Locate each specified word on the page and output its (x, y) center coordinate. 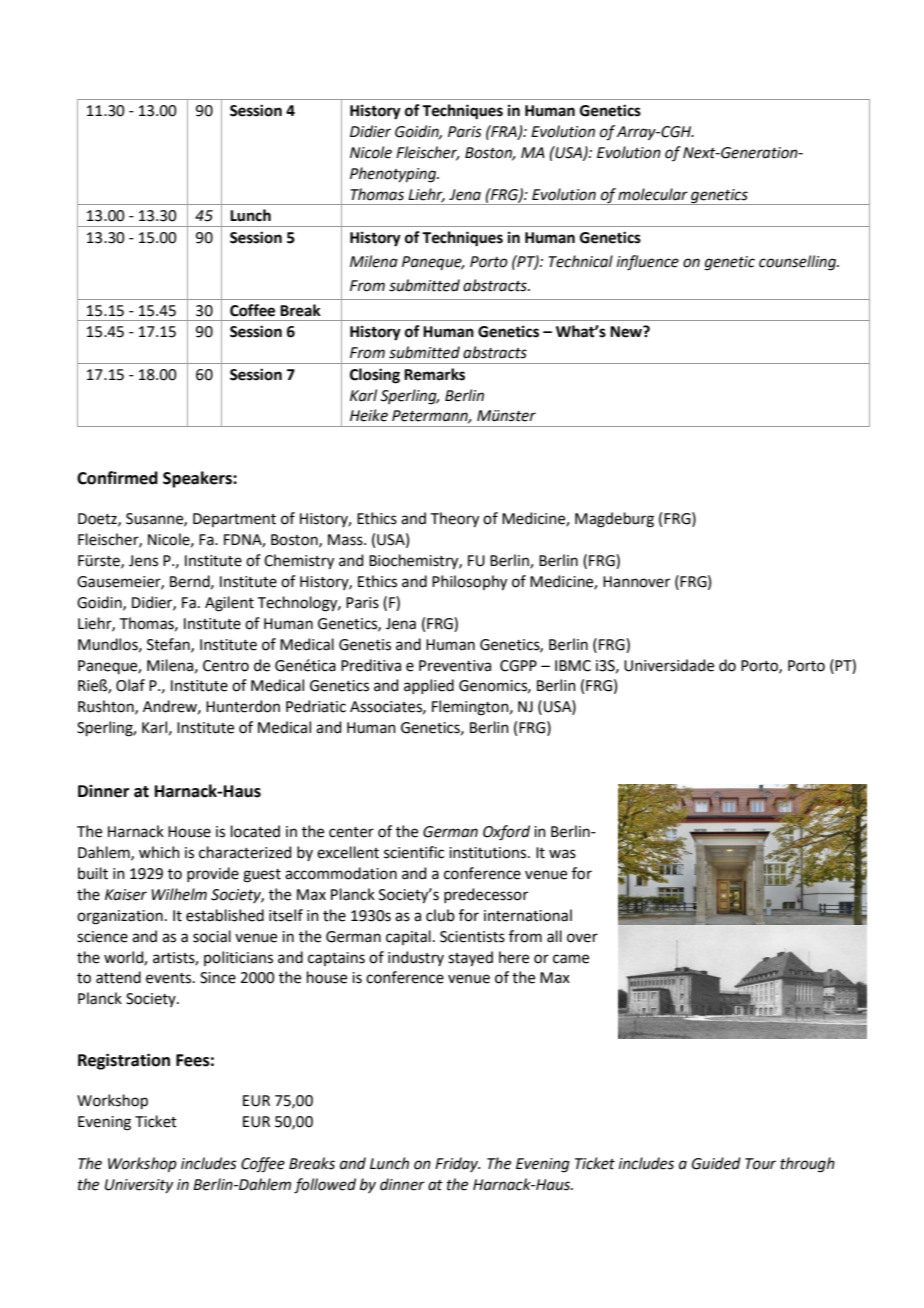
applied (429, 686)
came (571, 959)
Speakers (198, 479)
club (440, 915)
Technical (581, 261)
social (212, 936)
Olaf (130, 685)
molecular (653, 194)
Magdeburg (614, 520)
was (562, 854)
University (139, 1186)
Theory (455, 520)
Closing (375, 376)
